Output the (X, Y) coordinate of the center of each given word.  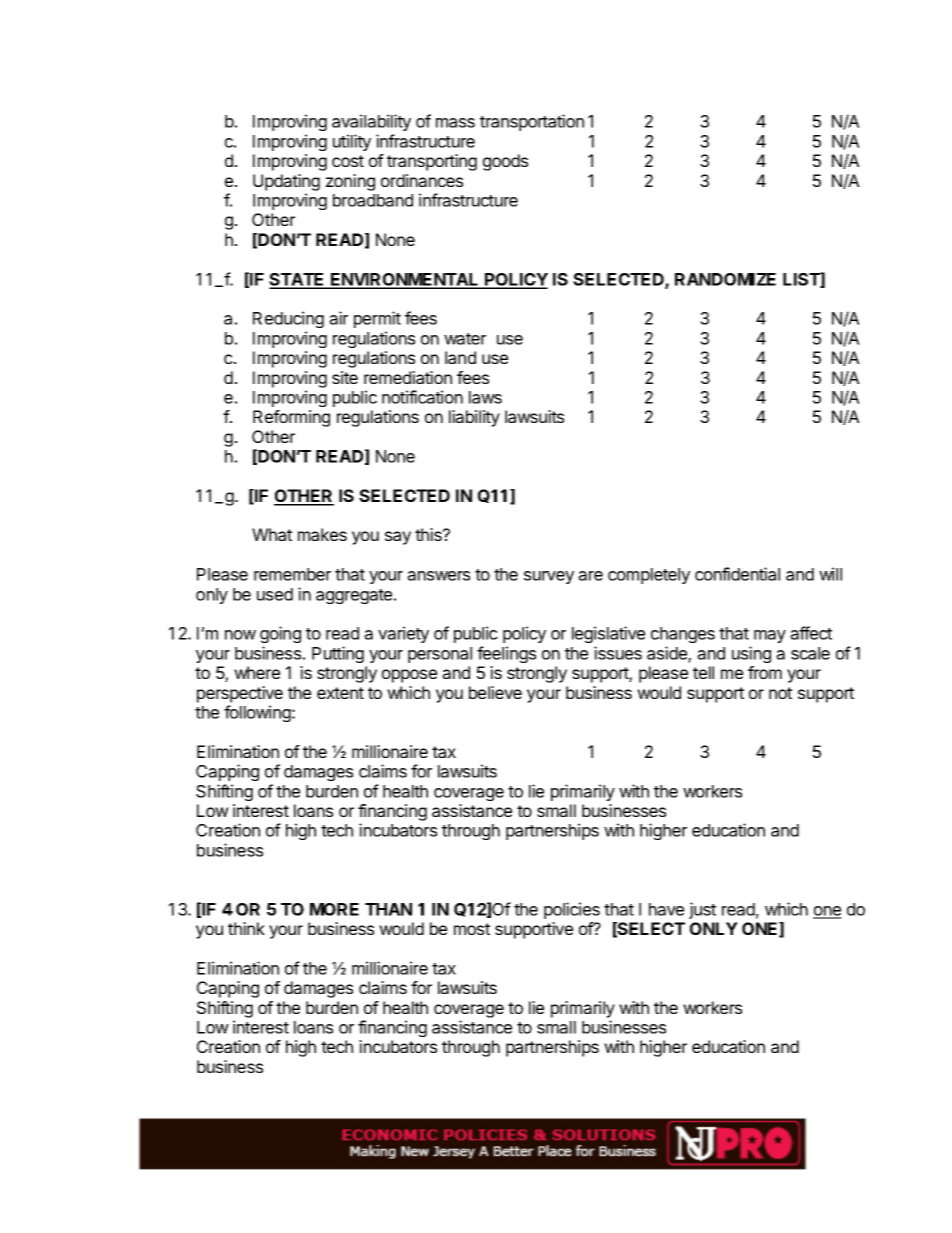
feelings (506, 654)
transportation (532, 122)
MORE (334, 909)
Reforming (291, 418)
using (751, 654)
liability (474, 418)
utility (352, 142)
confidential (737, 574)
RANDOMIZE (725, 279)
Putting (338, 654)
